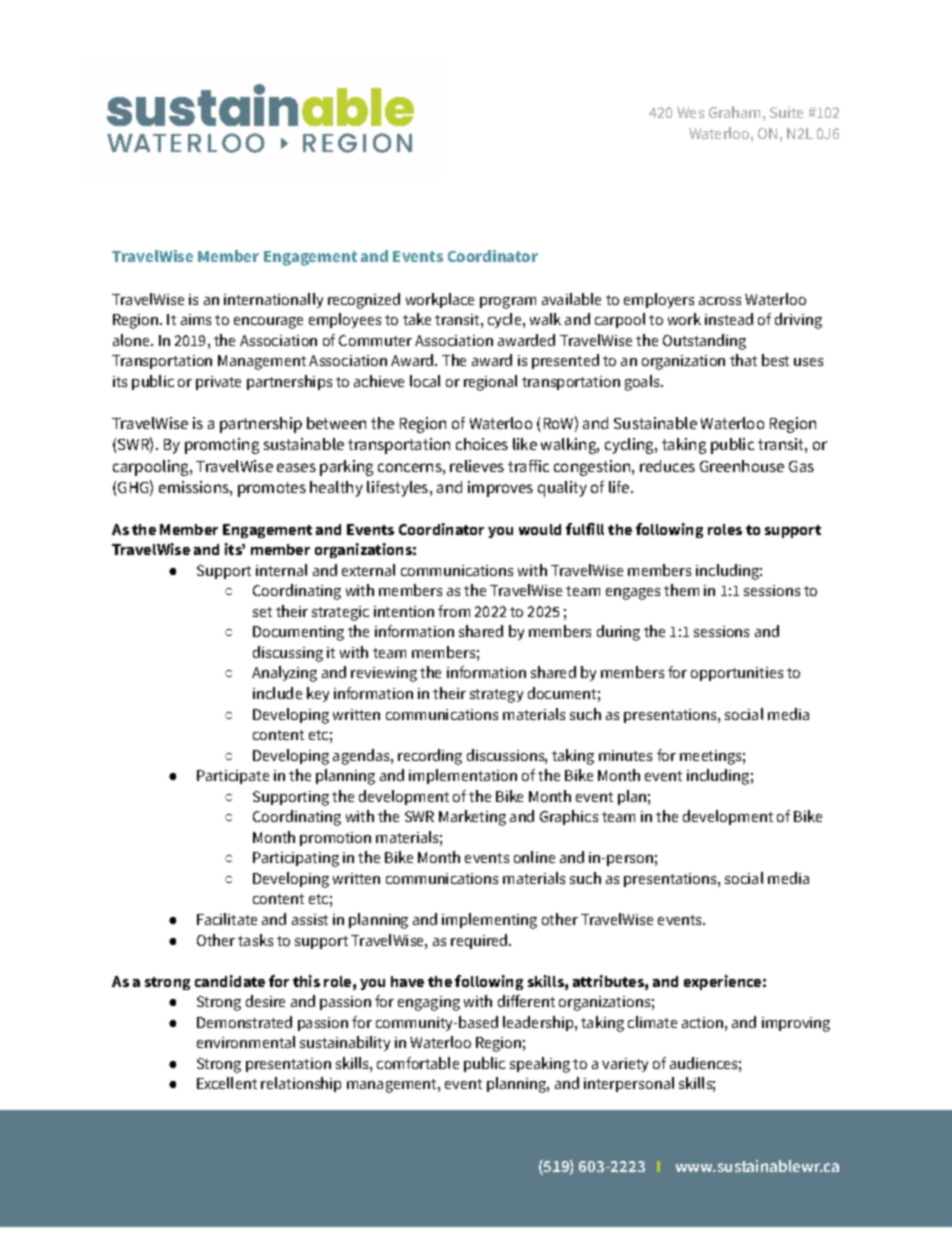 Image resolution: width=952 pixels, height=1233 pixels. Describe the element at coordinates (681, 590) in the screenshot. I see `them` at that location.
